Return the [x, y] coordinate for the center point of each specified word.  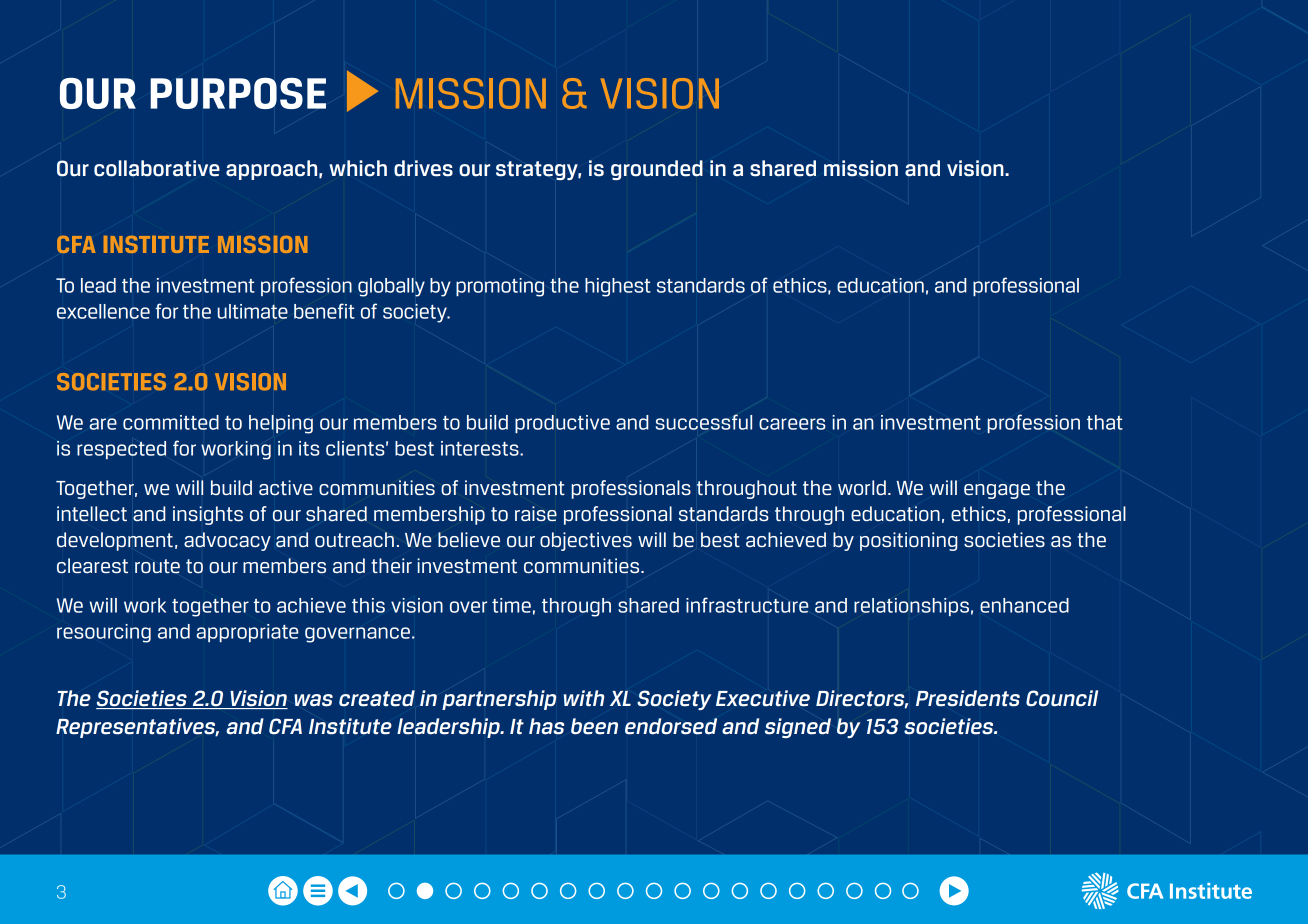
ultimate [252, 311]
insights [208, 515]
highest [618, 287]
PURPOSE [238, 93]
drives [423, 168]
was [313, 700]
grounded [657, 170]
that [1105, 422]
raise [536, 513]
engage [997, 491]
